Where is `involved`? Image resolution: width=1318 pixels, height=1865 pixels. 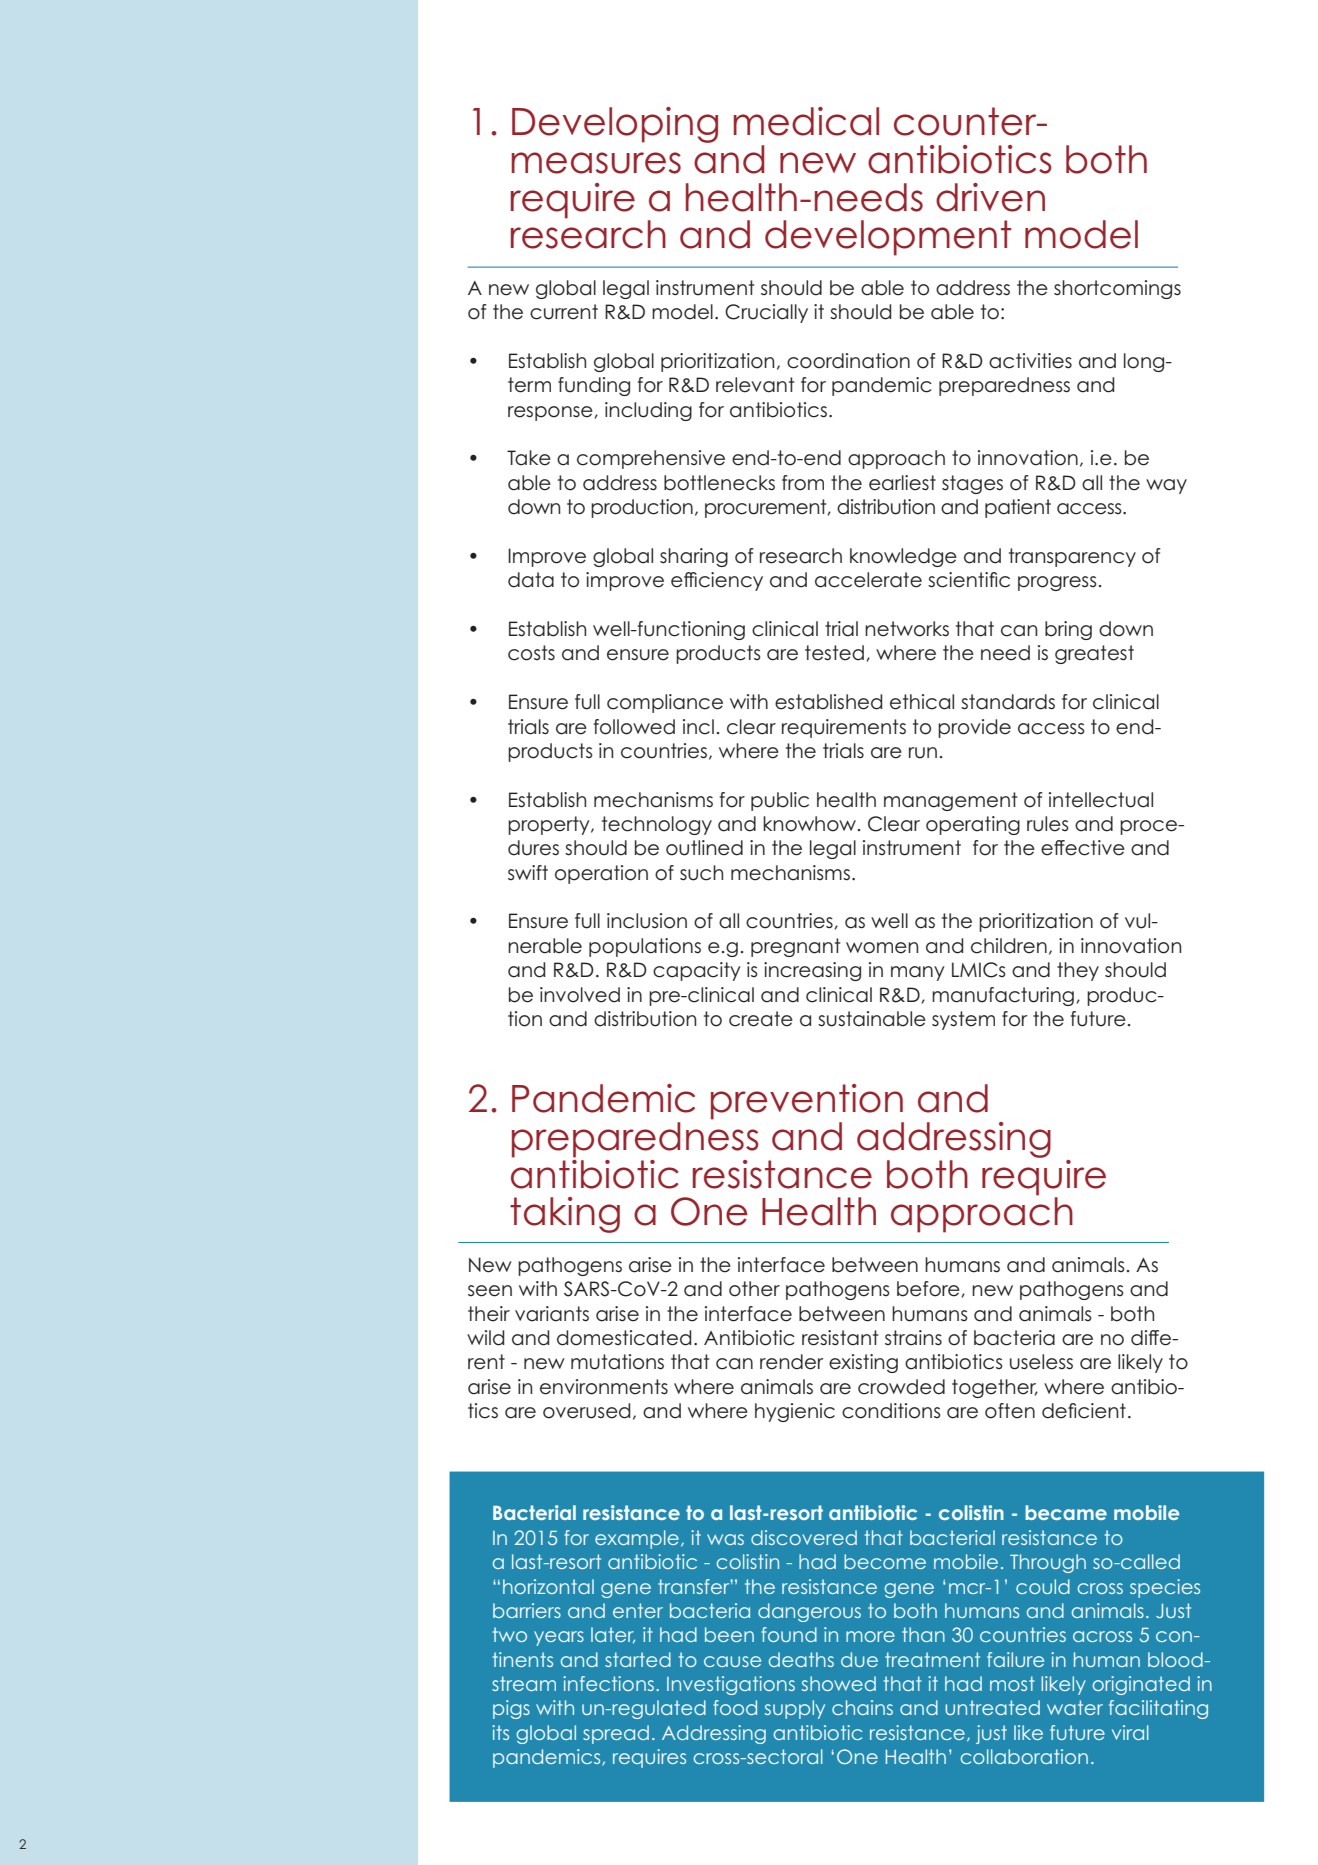 involved is located at coordinates (580, 995).
